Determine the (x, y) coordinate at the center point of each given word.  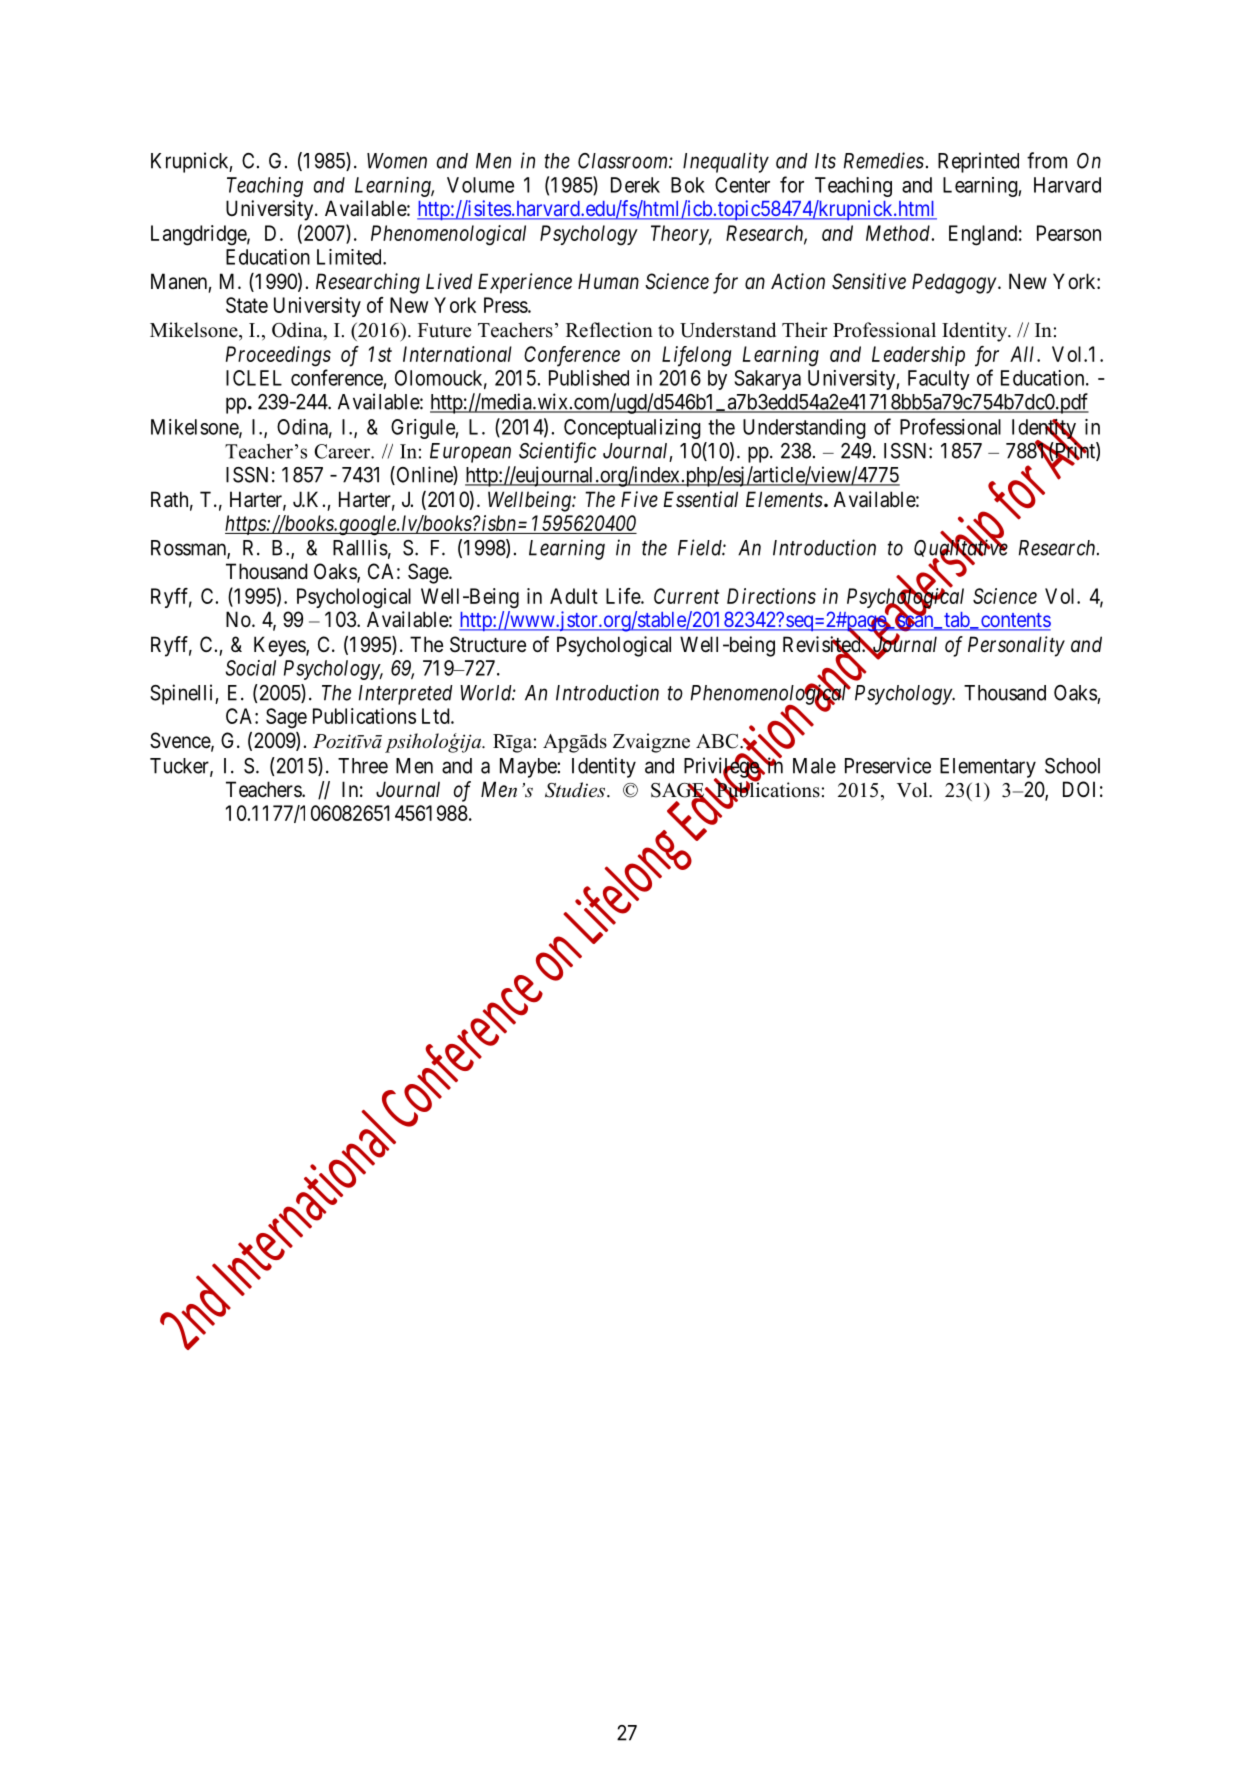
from (1047, 160)
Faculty (939, 380)
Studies (576, 790)
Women (397, 161)
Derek (635, 185)
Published (589, 378)
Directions (771, 596)
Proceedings (278, 356)
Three (363, 766)
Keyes (280, 646)
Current (687, 596)
